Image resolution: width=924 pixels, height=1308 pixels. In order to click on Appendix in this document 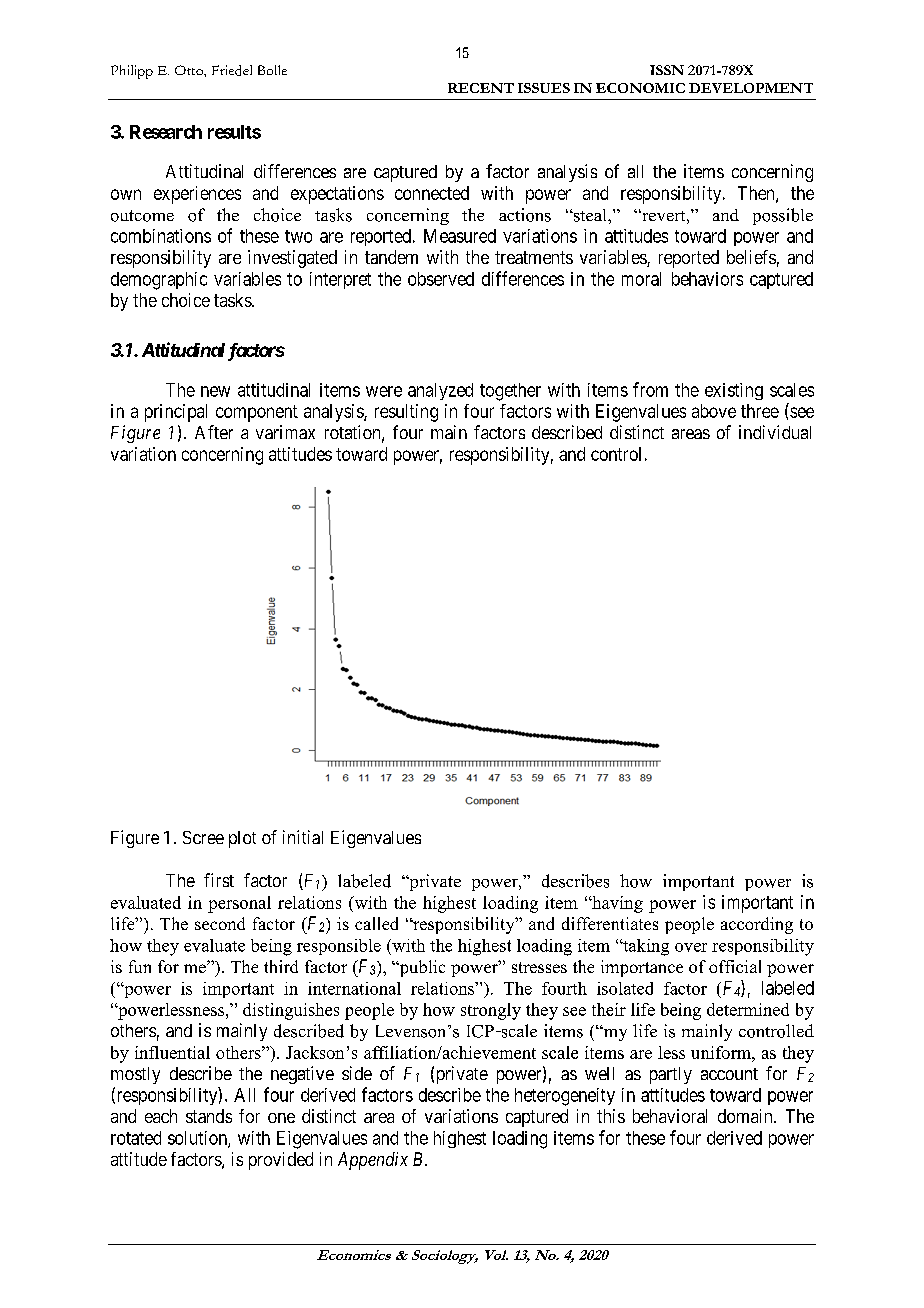, I will do `click(373, 1161)`.
